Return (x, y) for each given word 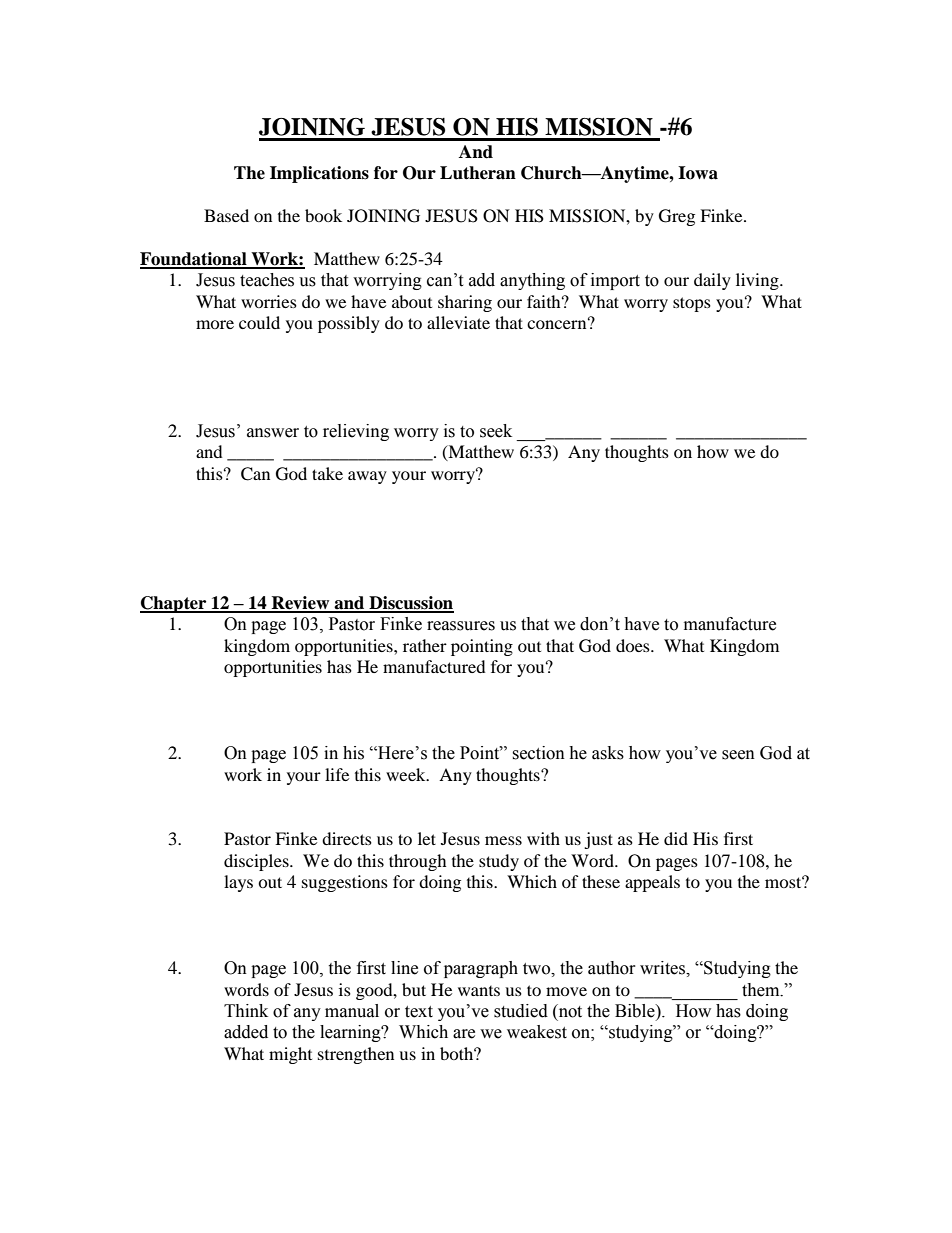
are (464, 1034)
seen (738, 755)
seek (496, 431)
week (407, 774)
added (246, 1032)
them (762, 990)
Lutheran (478, 173)
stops (692, 304)
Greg (677, 217)
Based (226, 215)
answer (273, 433)
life (337, 774)
